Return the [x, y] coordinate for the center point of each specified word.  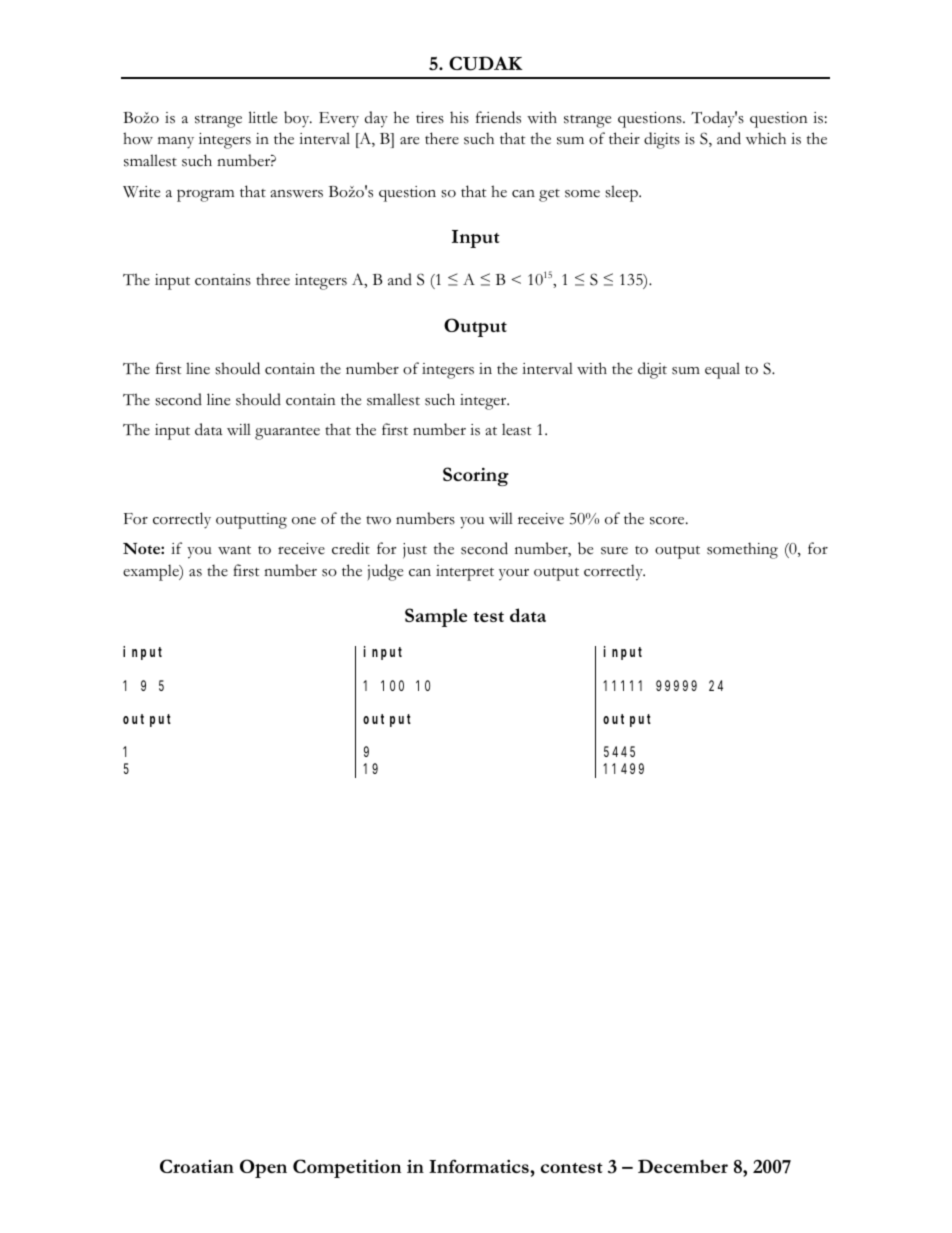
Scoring [476, 476]
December [683, 1166]
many [176, 143]
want [234, 550]
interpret [465, 573]
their [624, 138]
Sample [436, 617]
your [514, 574]
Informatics [480, 1166]
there [442, 138]
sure [614, 551]
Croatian [197, 1166]
